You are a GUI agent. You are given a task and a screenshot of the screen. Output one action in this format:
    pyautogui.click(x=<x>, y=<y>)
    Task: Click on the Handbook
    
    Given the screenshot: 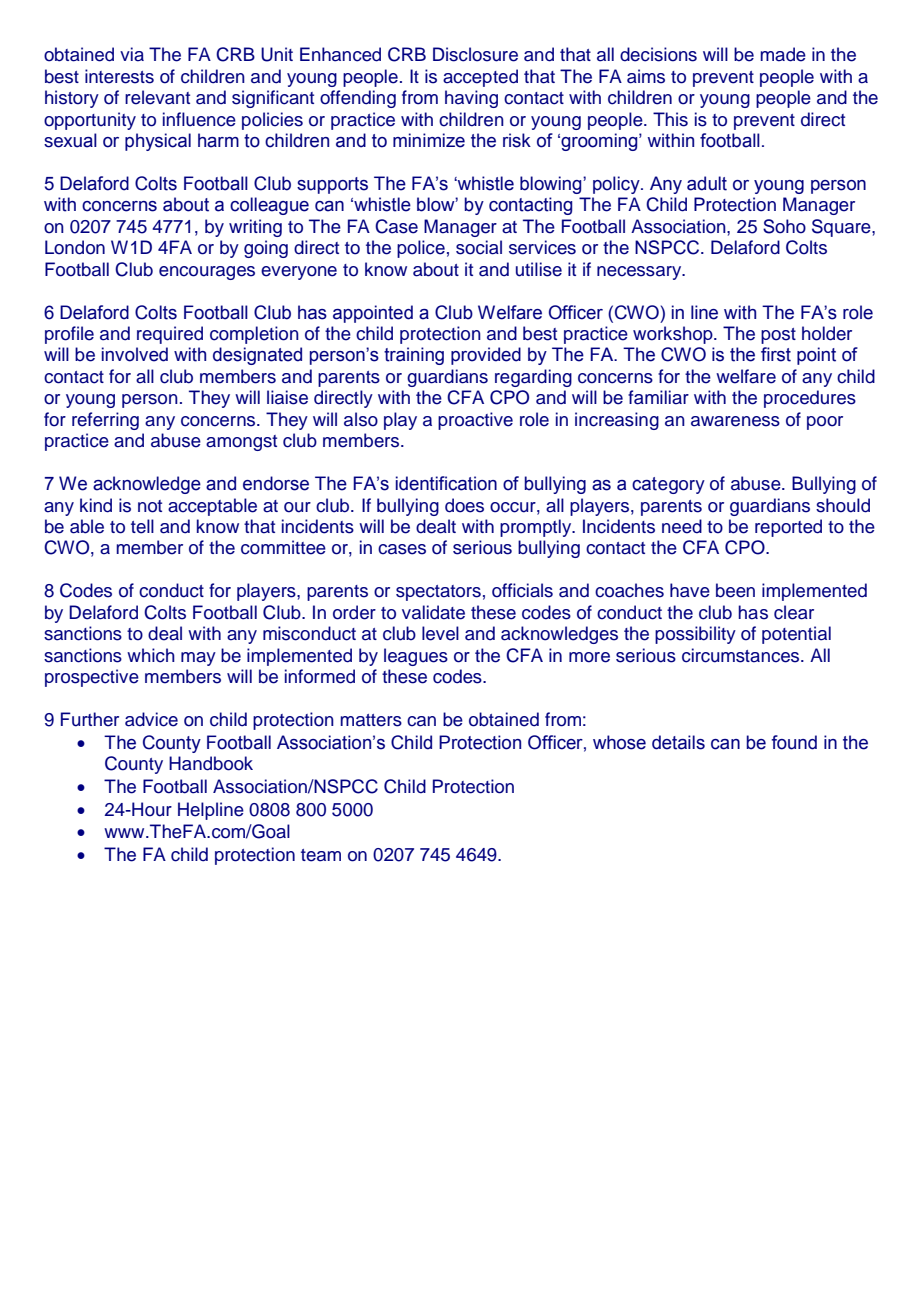 What is the action you would take?
    pyautogui.click(x=211, y=763)
